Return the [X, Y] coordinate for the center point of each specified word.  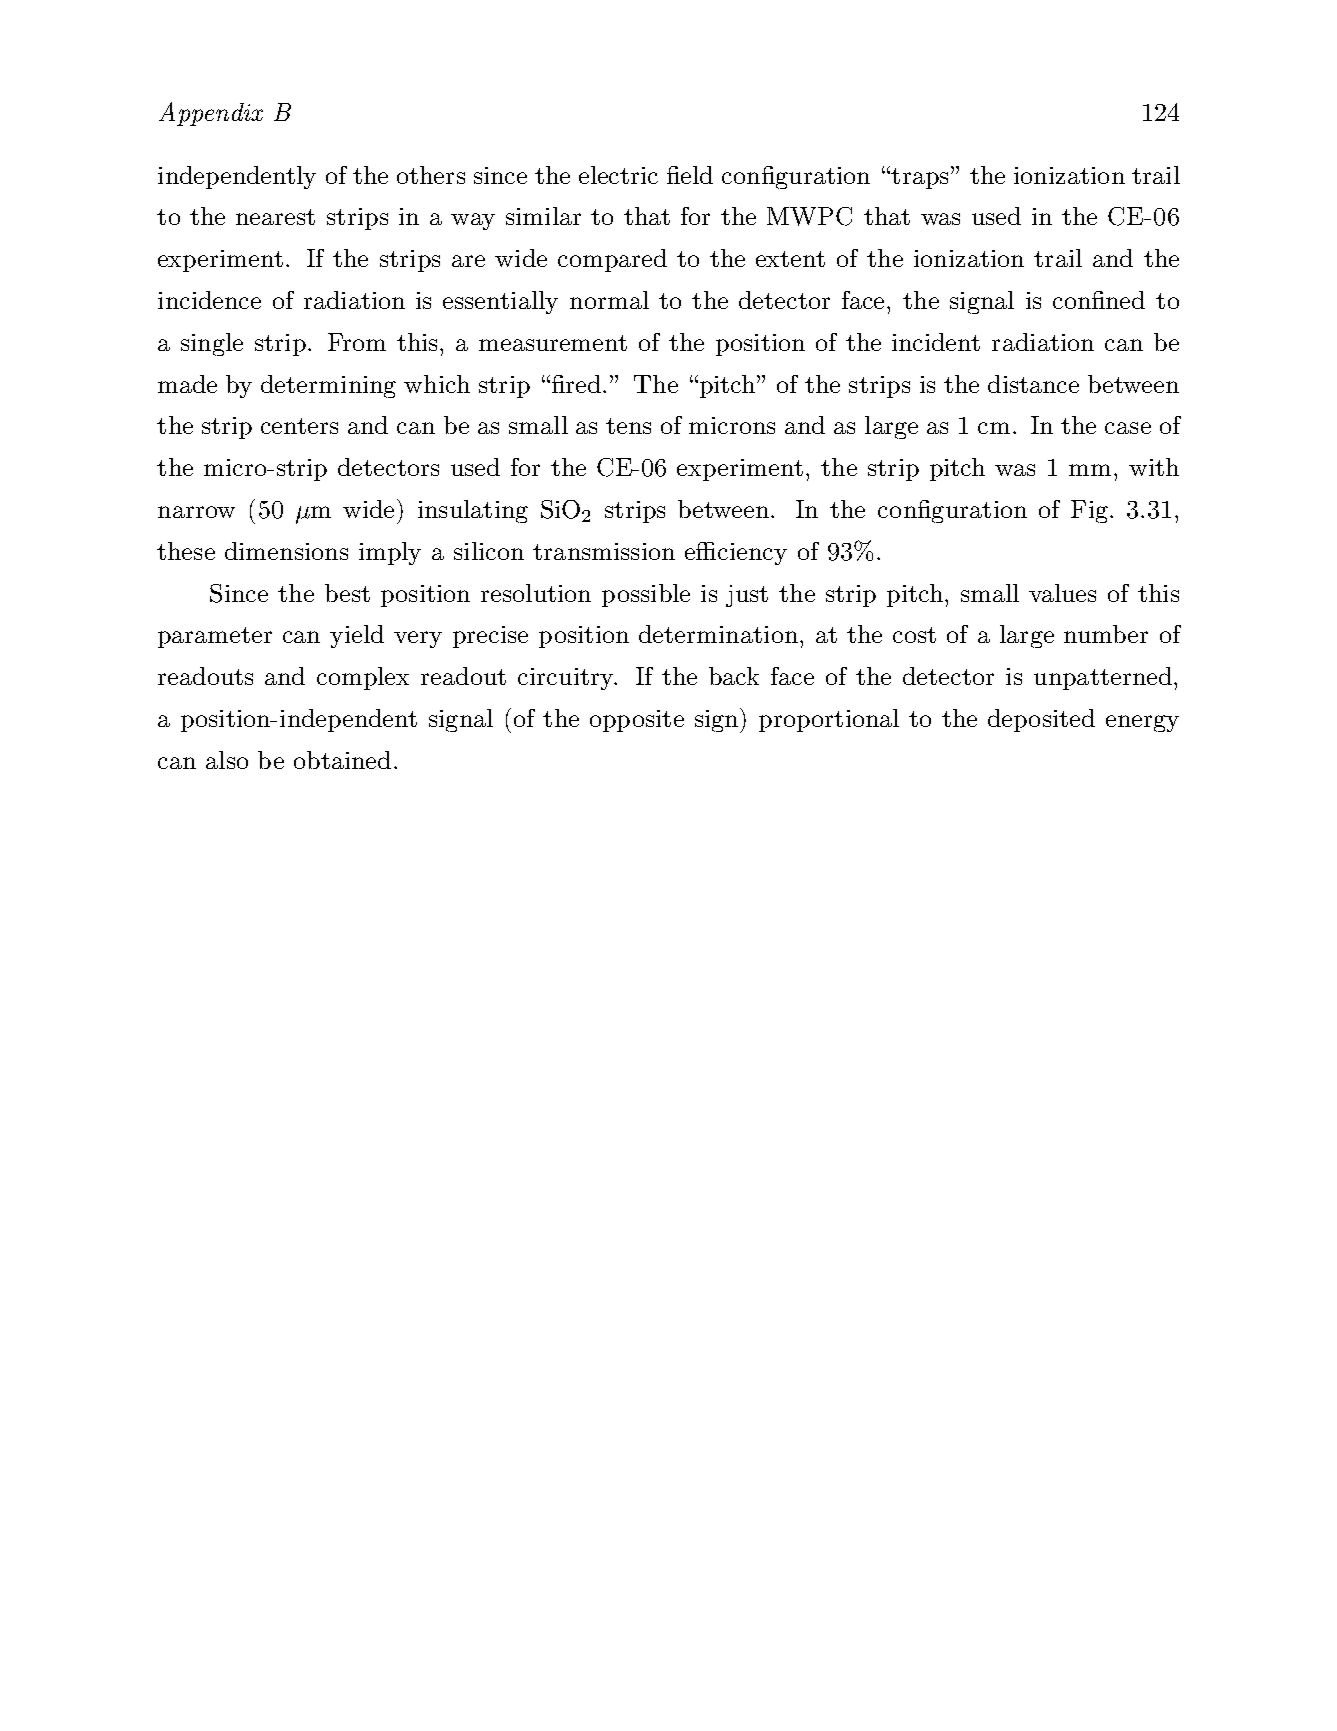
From [357, 342]
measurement [553, 343]
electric [618, 175]
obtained [342, 760]
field [690, 175]
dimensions [286, 551]
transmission [604, 551]
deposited [1041, 720]
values [1062, 593]
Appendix [211, 114]
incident [936, 342]
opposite [637, 721]
